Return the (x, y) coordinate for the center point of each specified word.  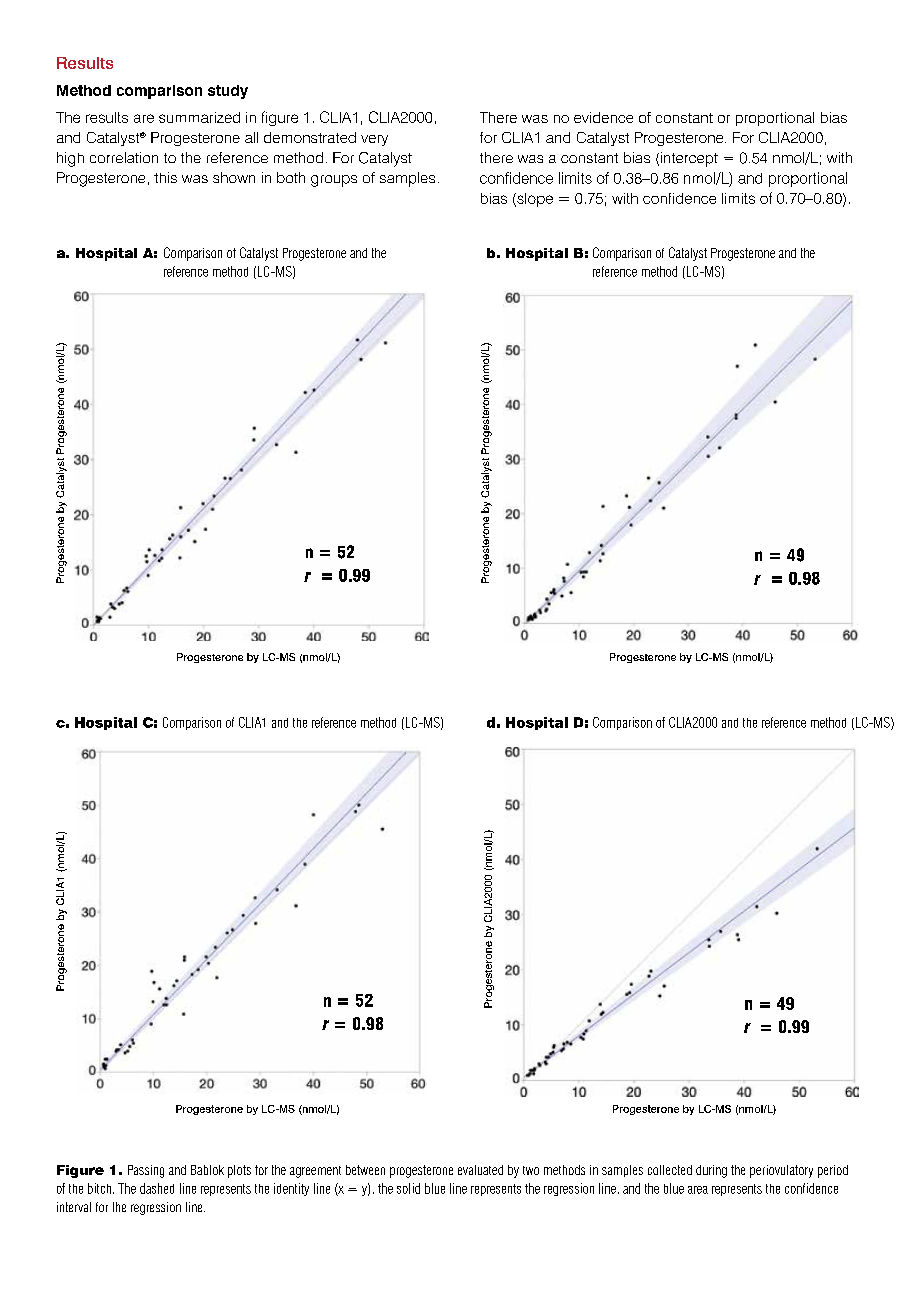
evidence (603, 117)
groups (334, 181)
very (374, 140)
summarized (199, 117)
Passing (146, 1171)
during (711, 1171)
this (165, 177)
